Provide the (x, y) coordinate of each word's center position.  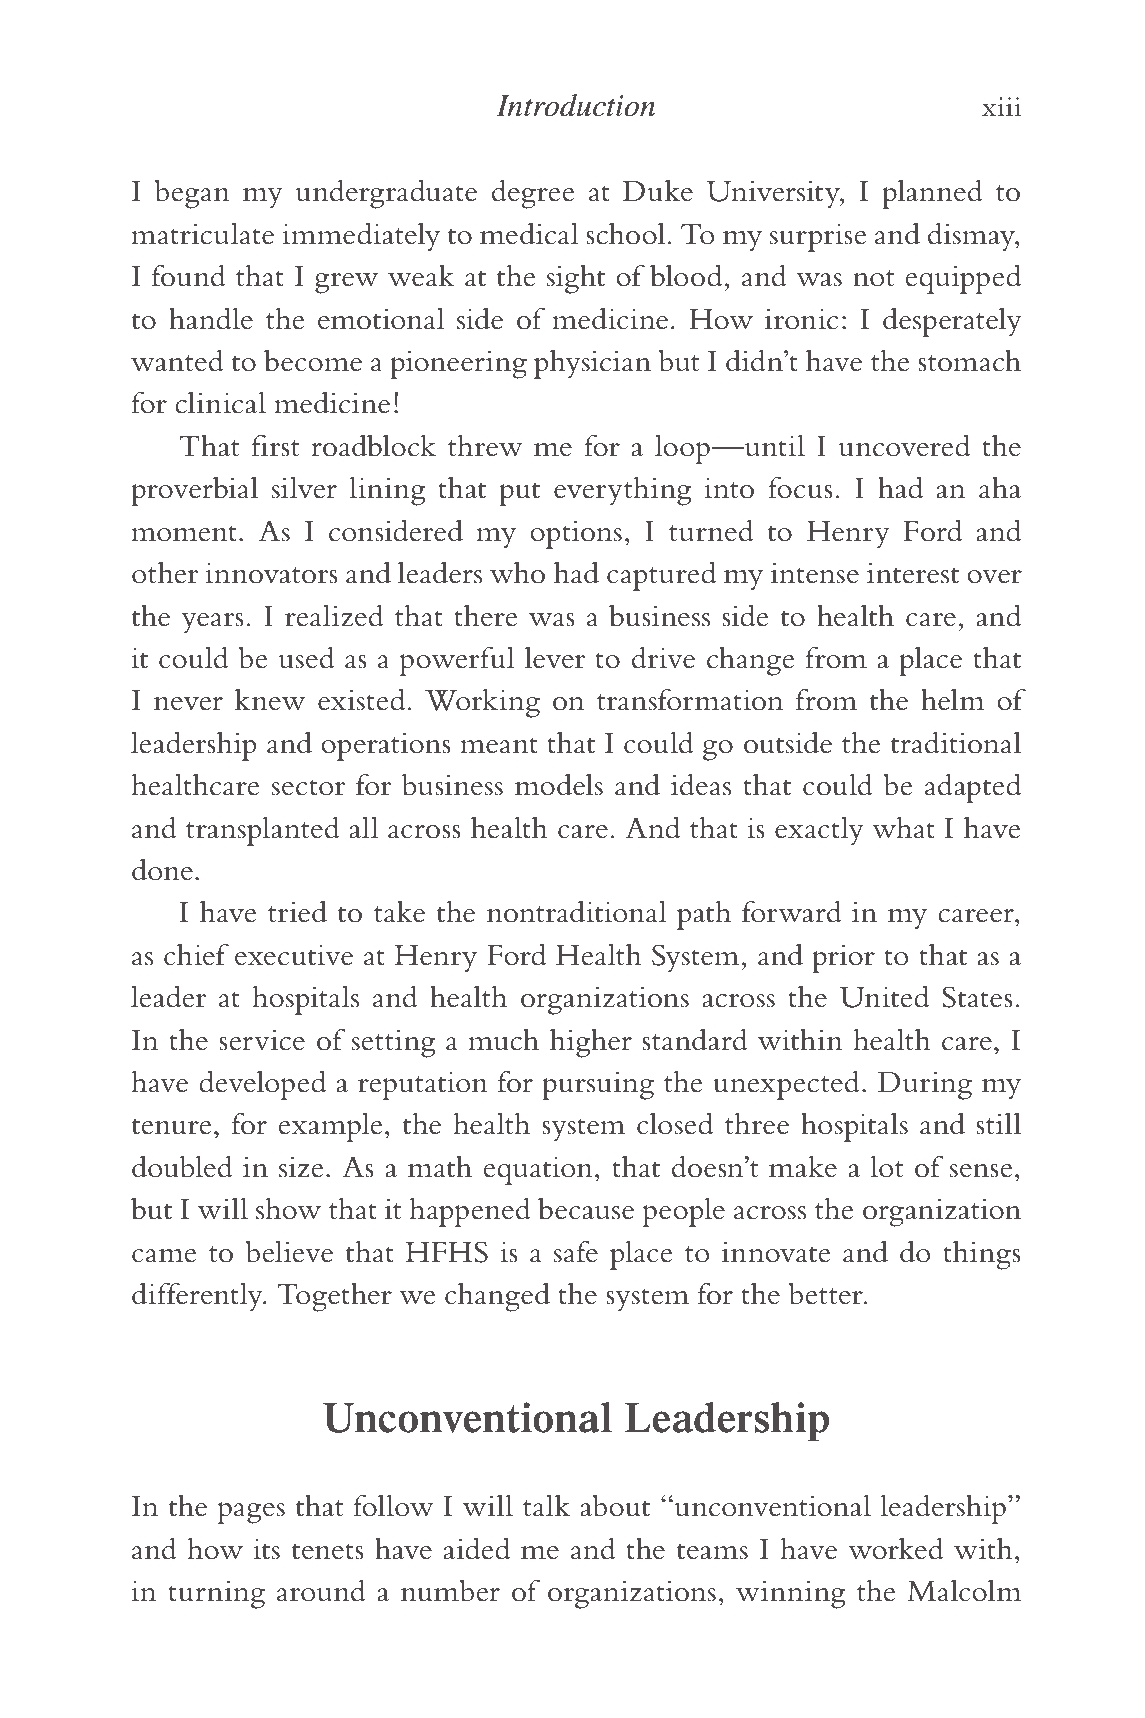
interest (913, 573)
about (615, 1505)
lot (887, 1166)
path (704, 915)
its (266, 1549)
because (586, 1208)
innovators (271, 573)
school (625, 233)
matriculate (202, 233)
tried (297, 912)
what (903, 827)
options (576, 535)
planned (932, 194)
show (288, 1208)
